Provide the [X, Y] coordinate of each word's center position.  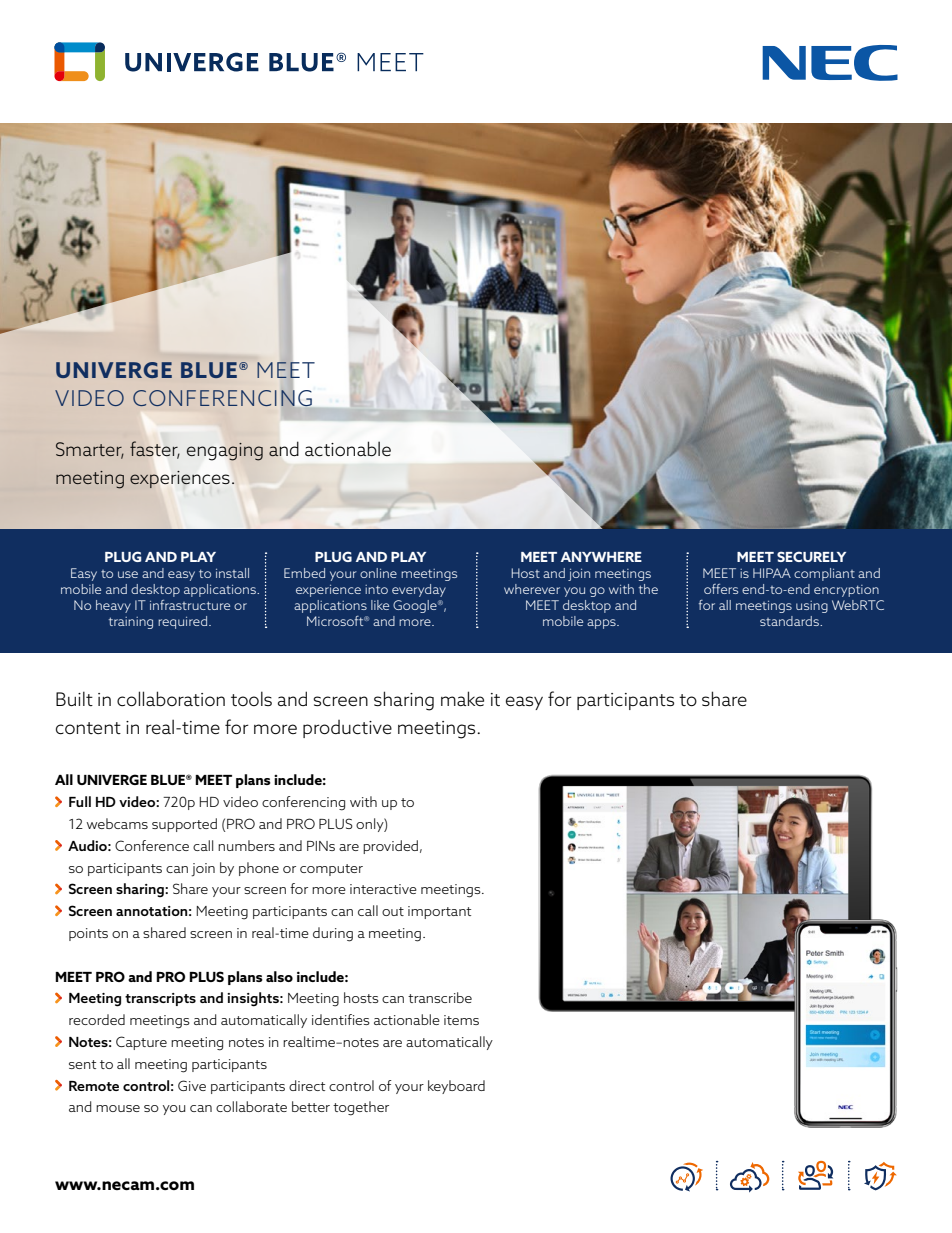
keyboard [456, 1087]
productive [347, 729]
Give [192, 1085]
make [462, 698]
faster [155, 450]
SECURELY [811, 556]
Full [80, 801]
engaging [225, 451]
